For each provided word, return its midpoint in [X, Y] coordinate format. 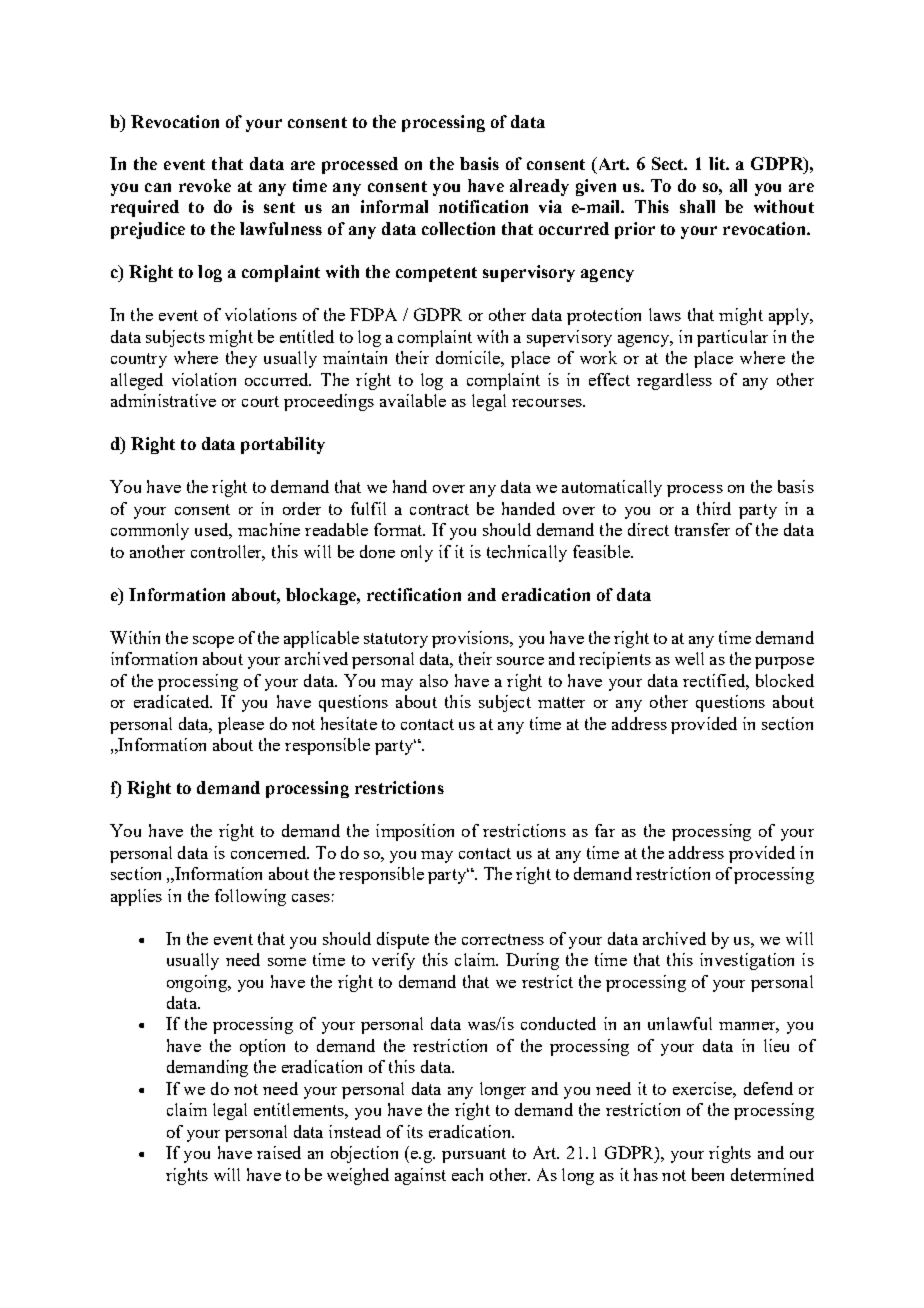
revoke [205, 185]
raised [279, 1152]
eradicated [173, 701]
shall [697, 206]
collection [458, 228]
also [434, 680]
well [689, 658]
